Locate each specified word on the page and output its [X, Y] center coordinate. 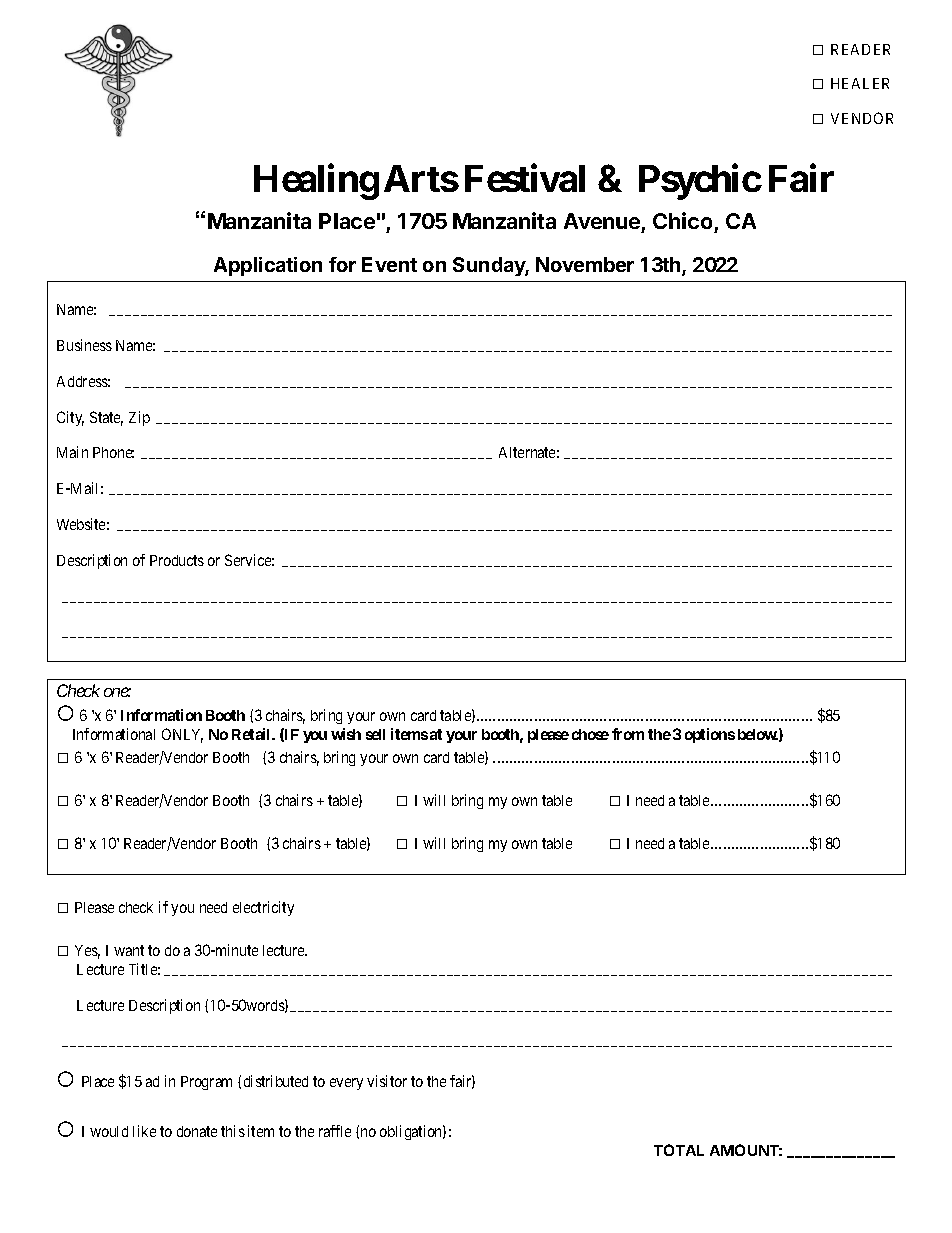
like [144, 1131]
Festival [525, 178]
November [585, 264]
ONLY [182, 735]
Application [268, 266]
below [758, 734]
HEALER [860, 83]
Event [389, 264]
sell [375, 734]
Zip [139, 418]
